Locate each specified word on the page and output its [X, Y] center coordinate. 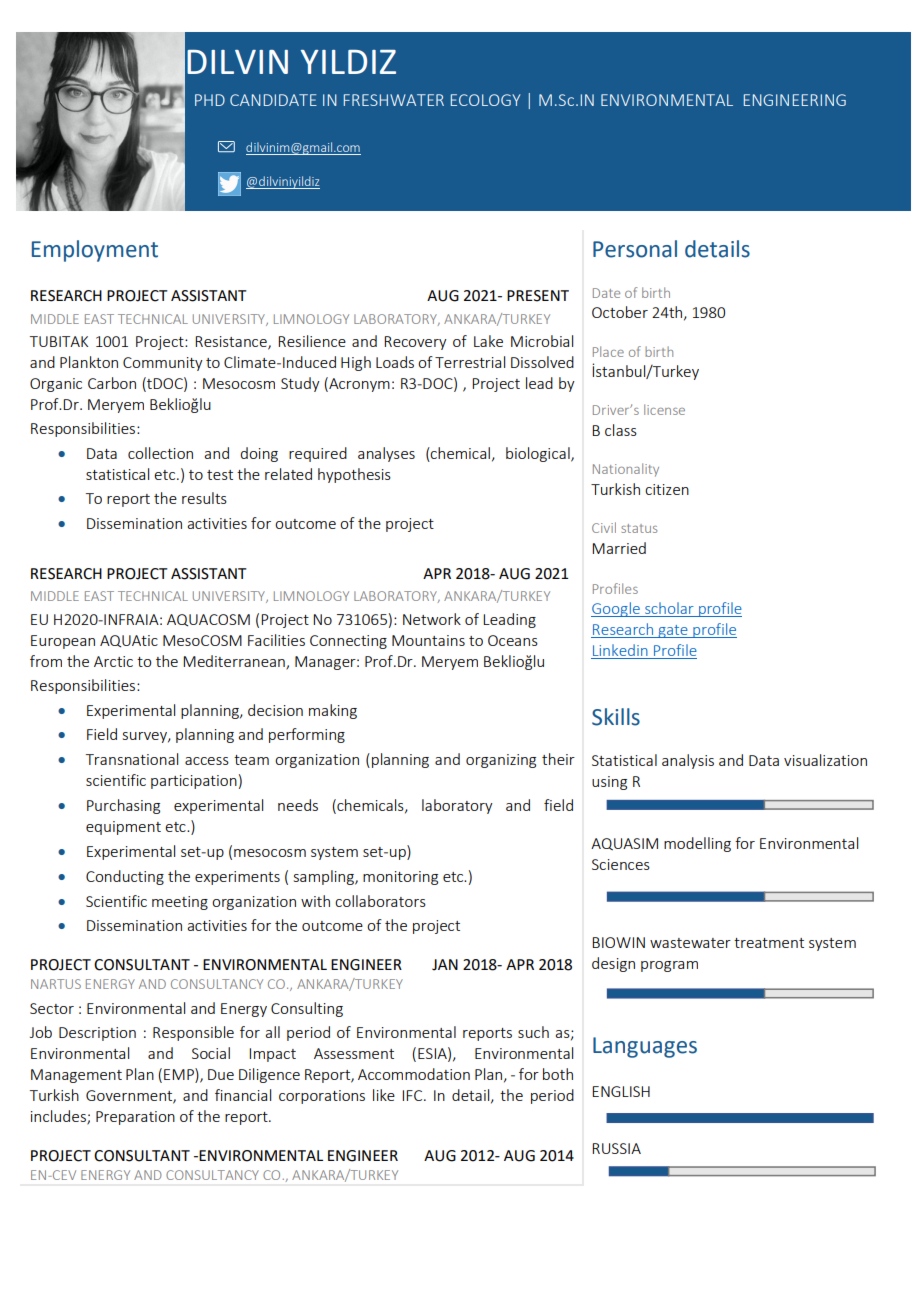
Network [432, 619]
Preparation [135, 1118]
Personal [635, 249]
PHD [210, 100]
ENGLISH [621, 1091]
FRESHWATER [394, 100]
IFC [413, 1095]
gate [673, 631]
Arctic [113, 661]
